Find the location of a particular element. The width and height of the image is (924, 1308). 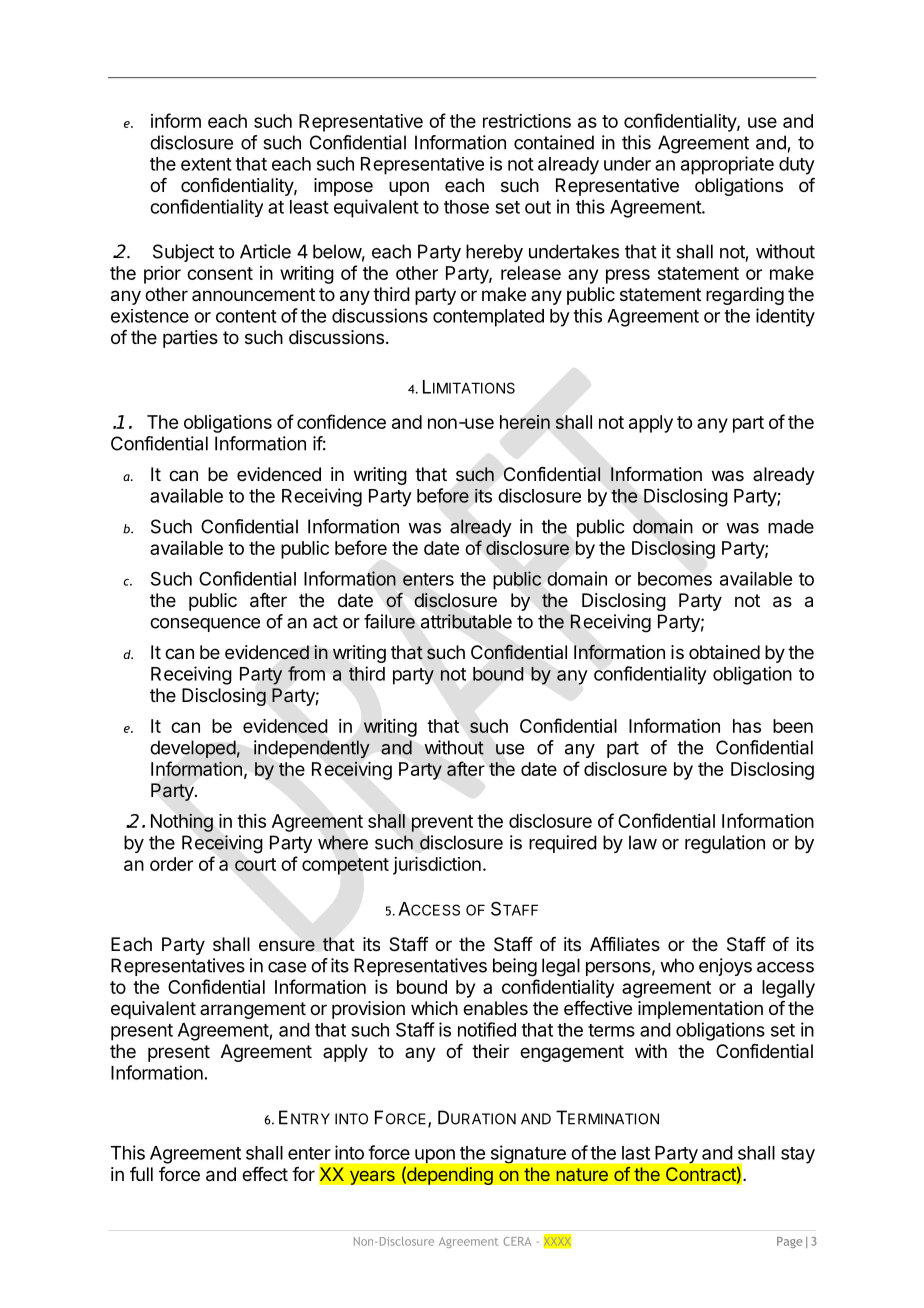

obtained is located at coordinates (724, 652).
